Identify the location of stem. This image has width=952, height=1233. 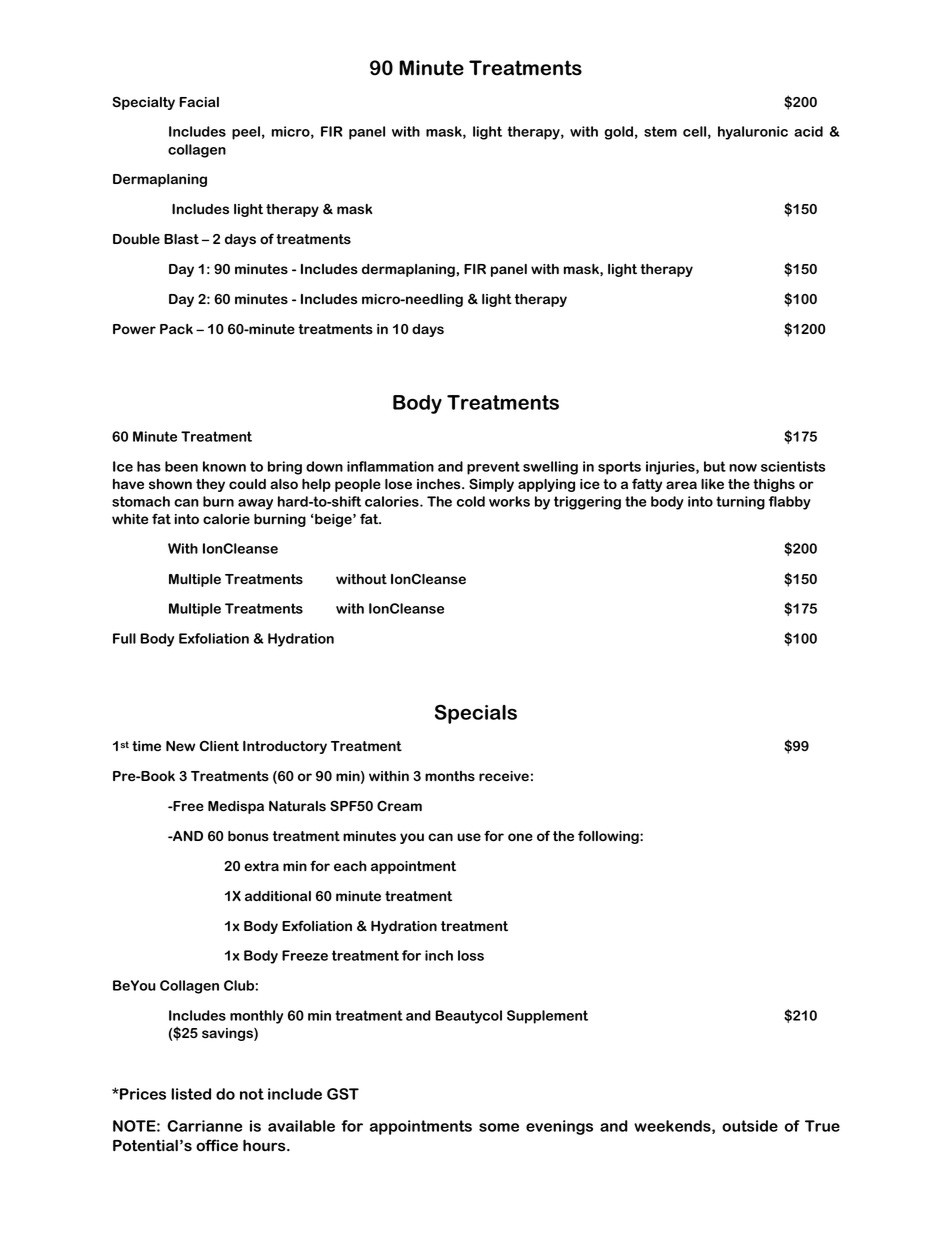
(660, 131).
